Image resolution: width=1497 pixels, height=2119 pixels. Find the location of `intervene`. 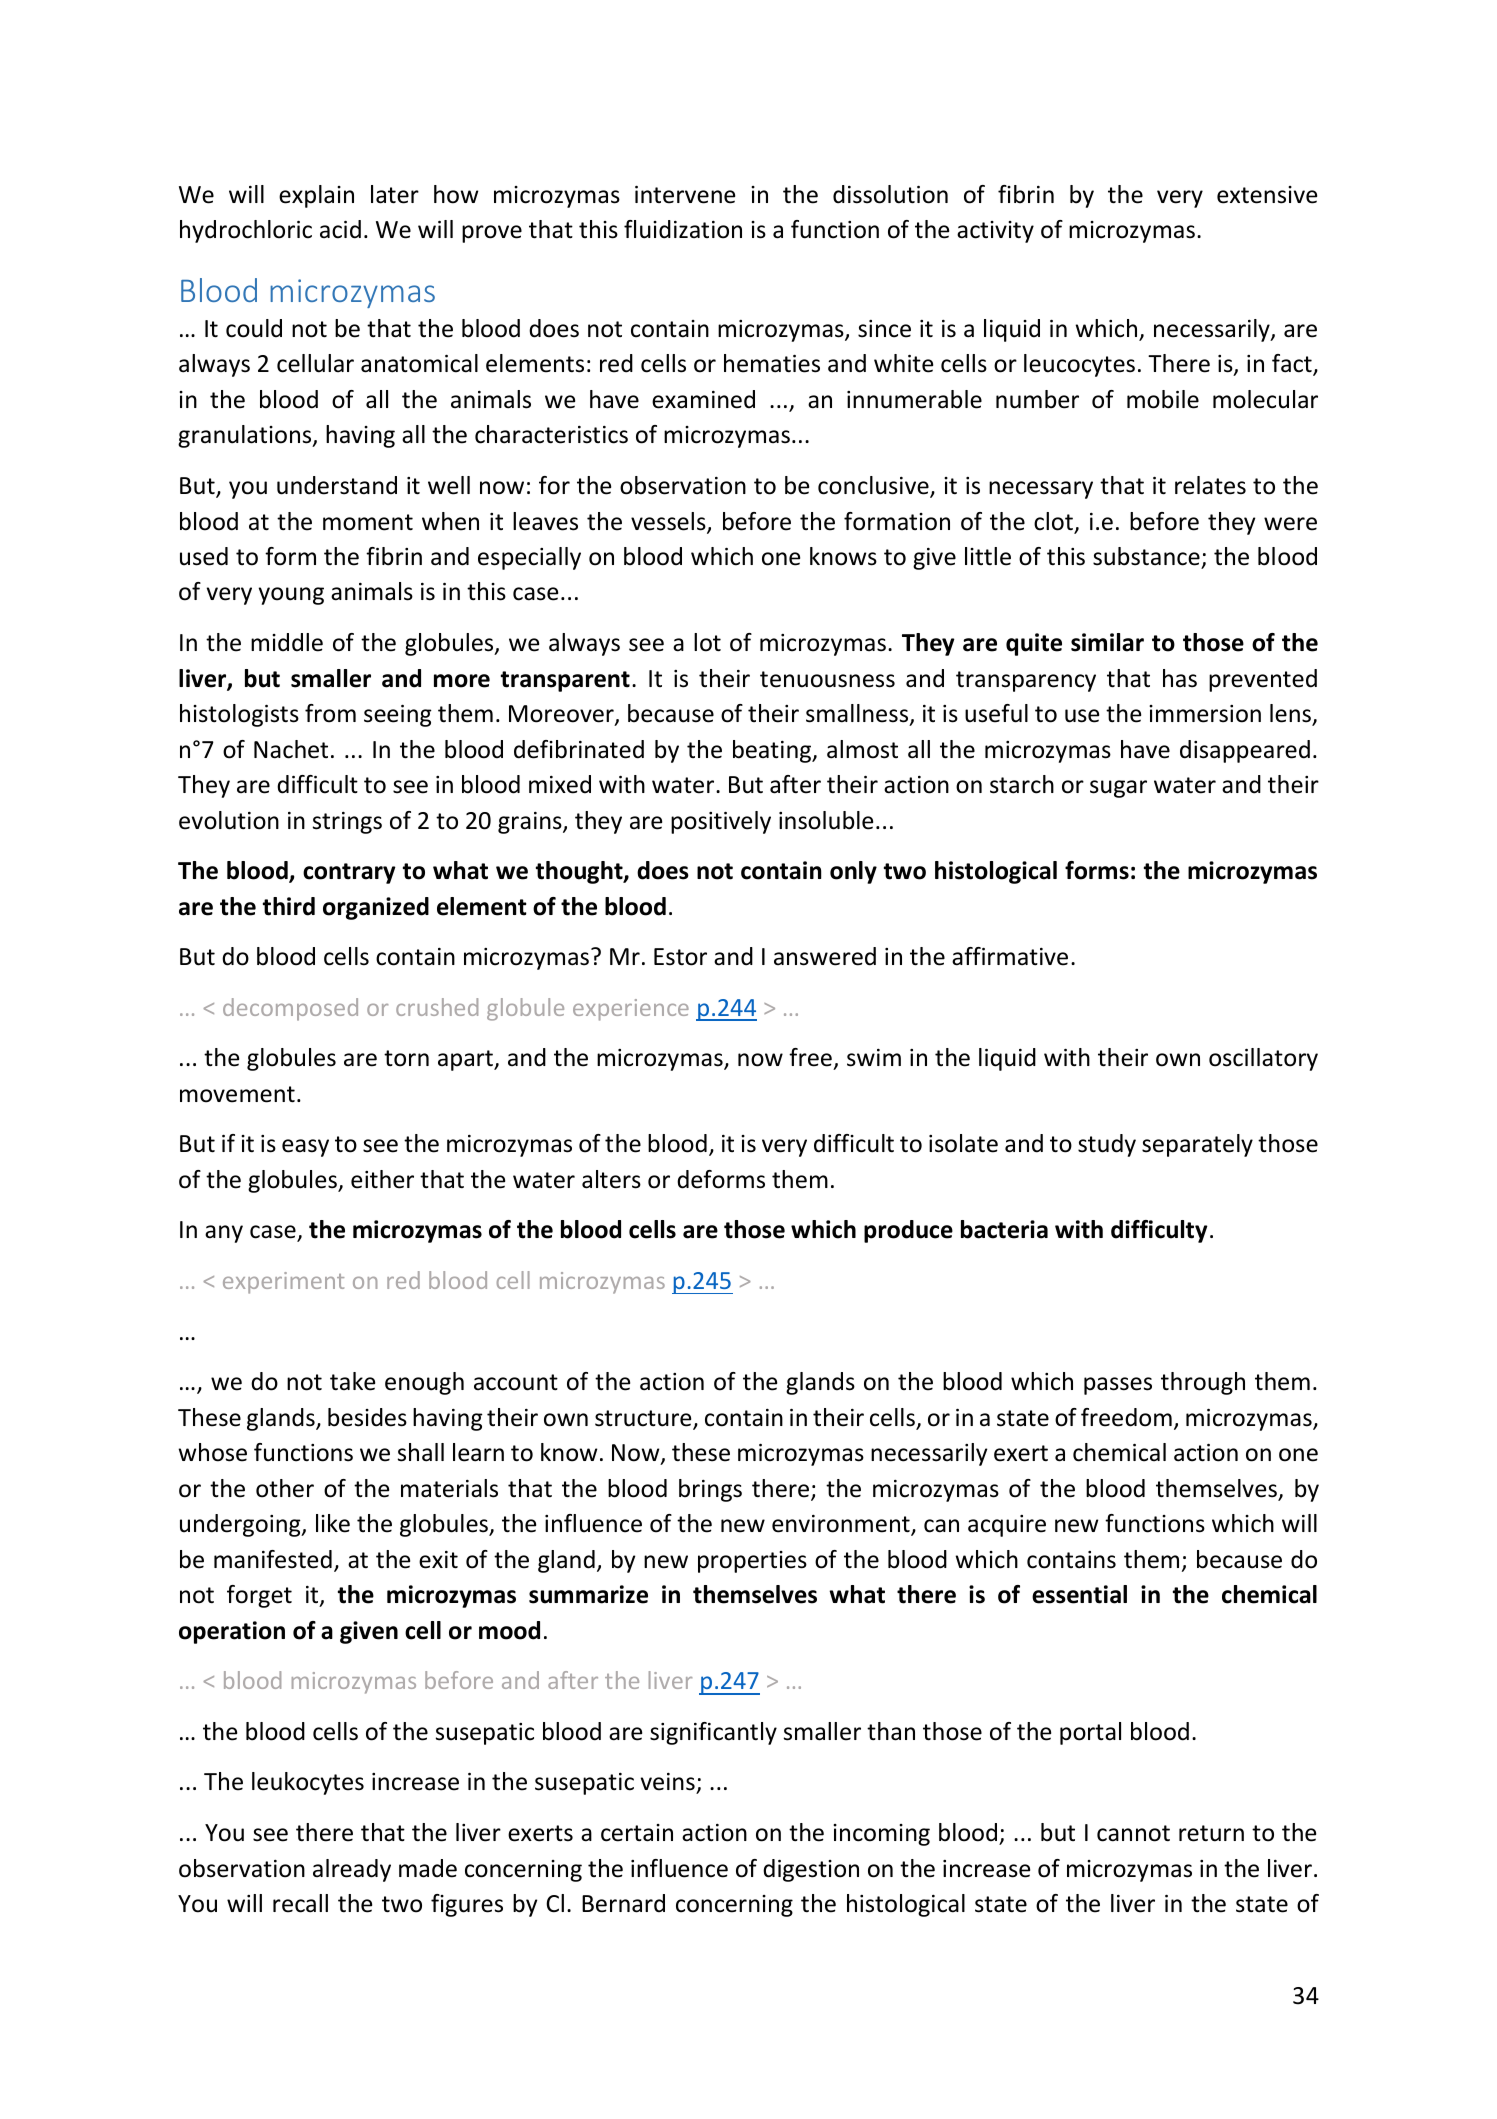

intervene is located at coordinates (685, 195).
